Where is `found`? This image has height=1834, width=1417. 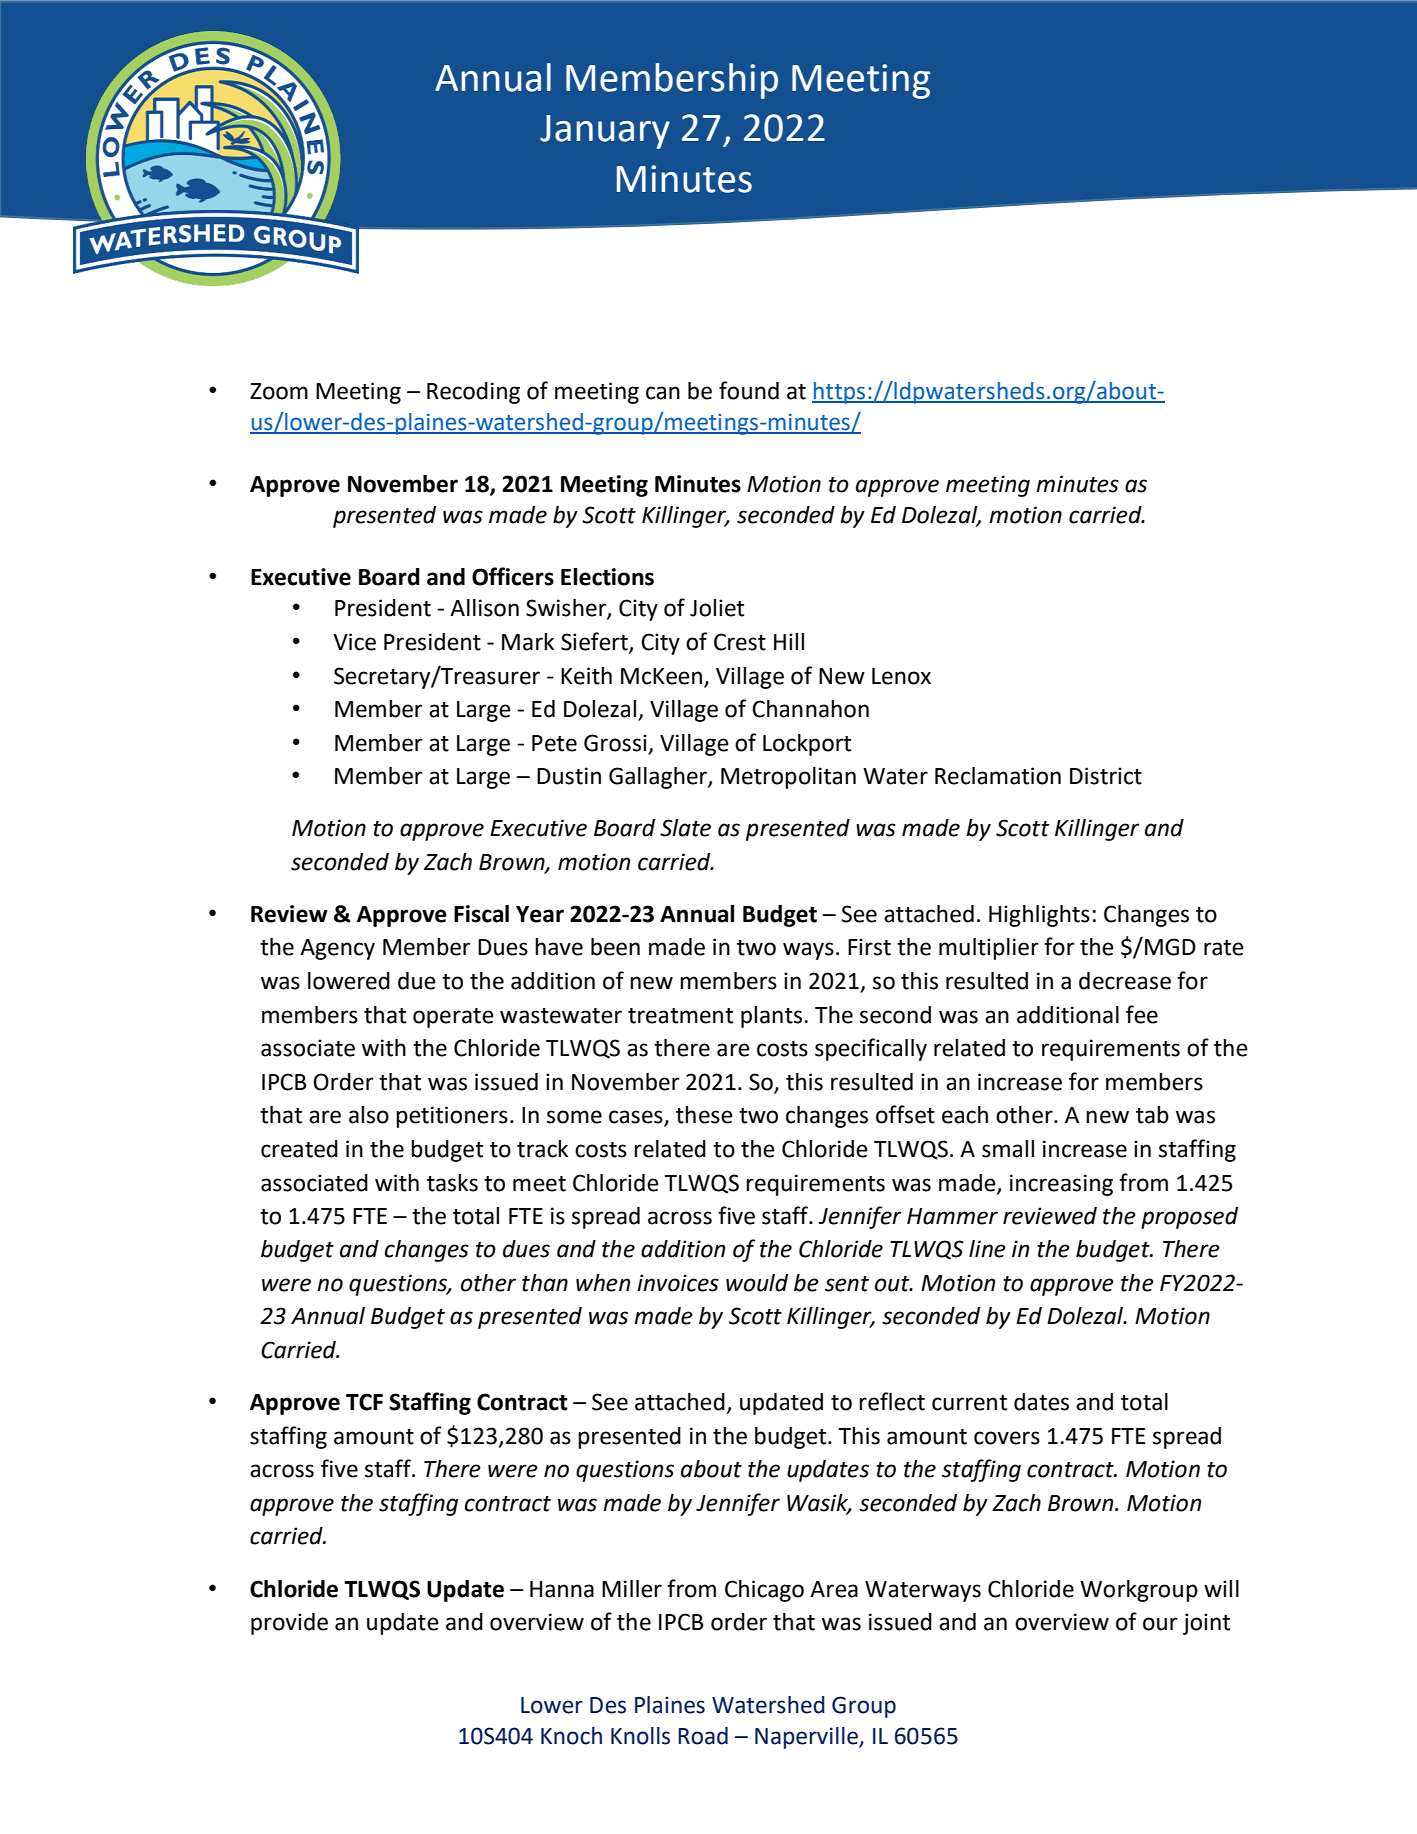 found is located at coordinates (749, 390).
